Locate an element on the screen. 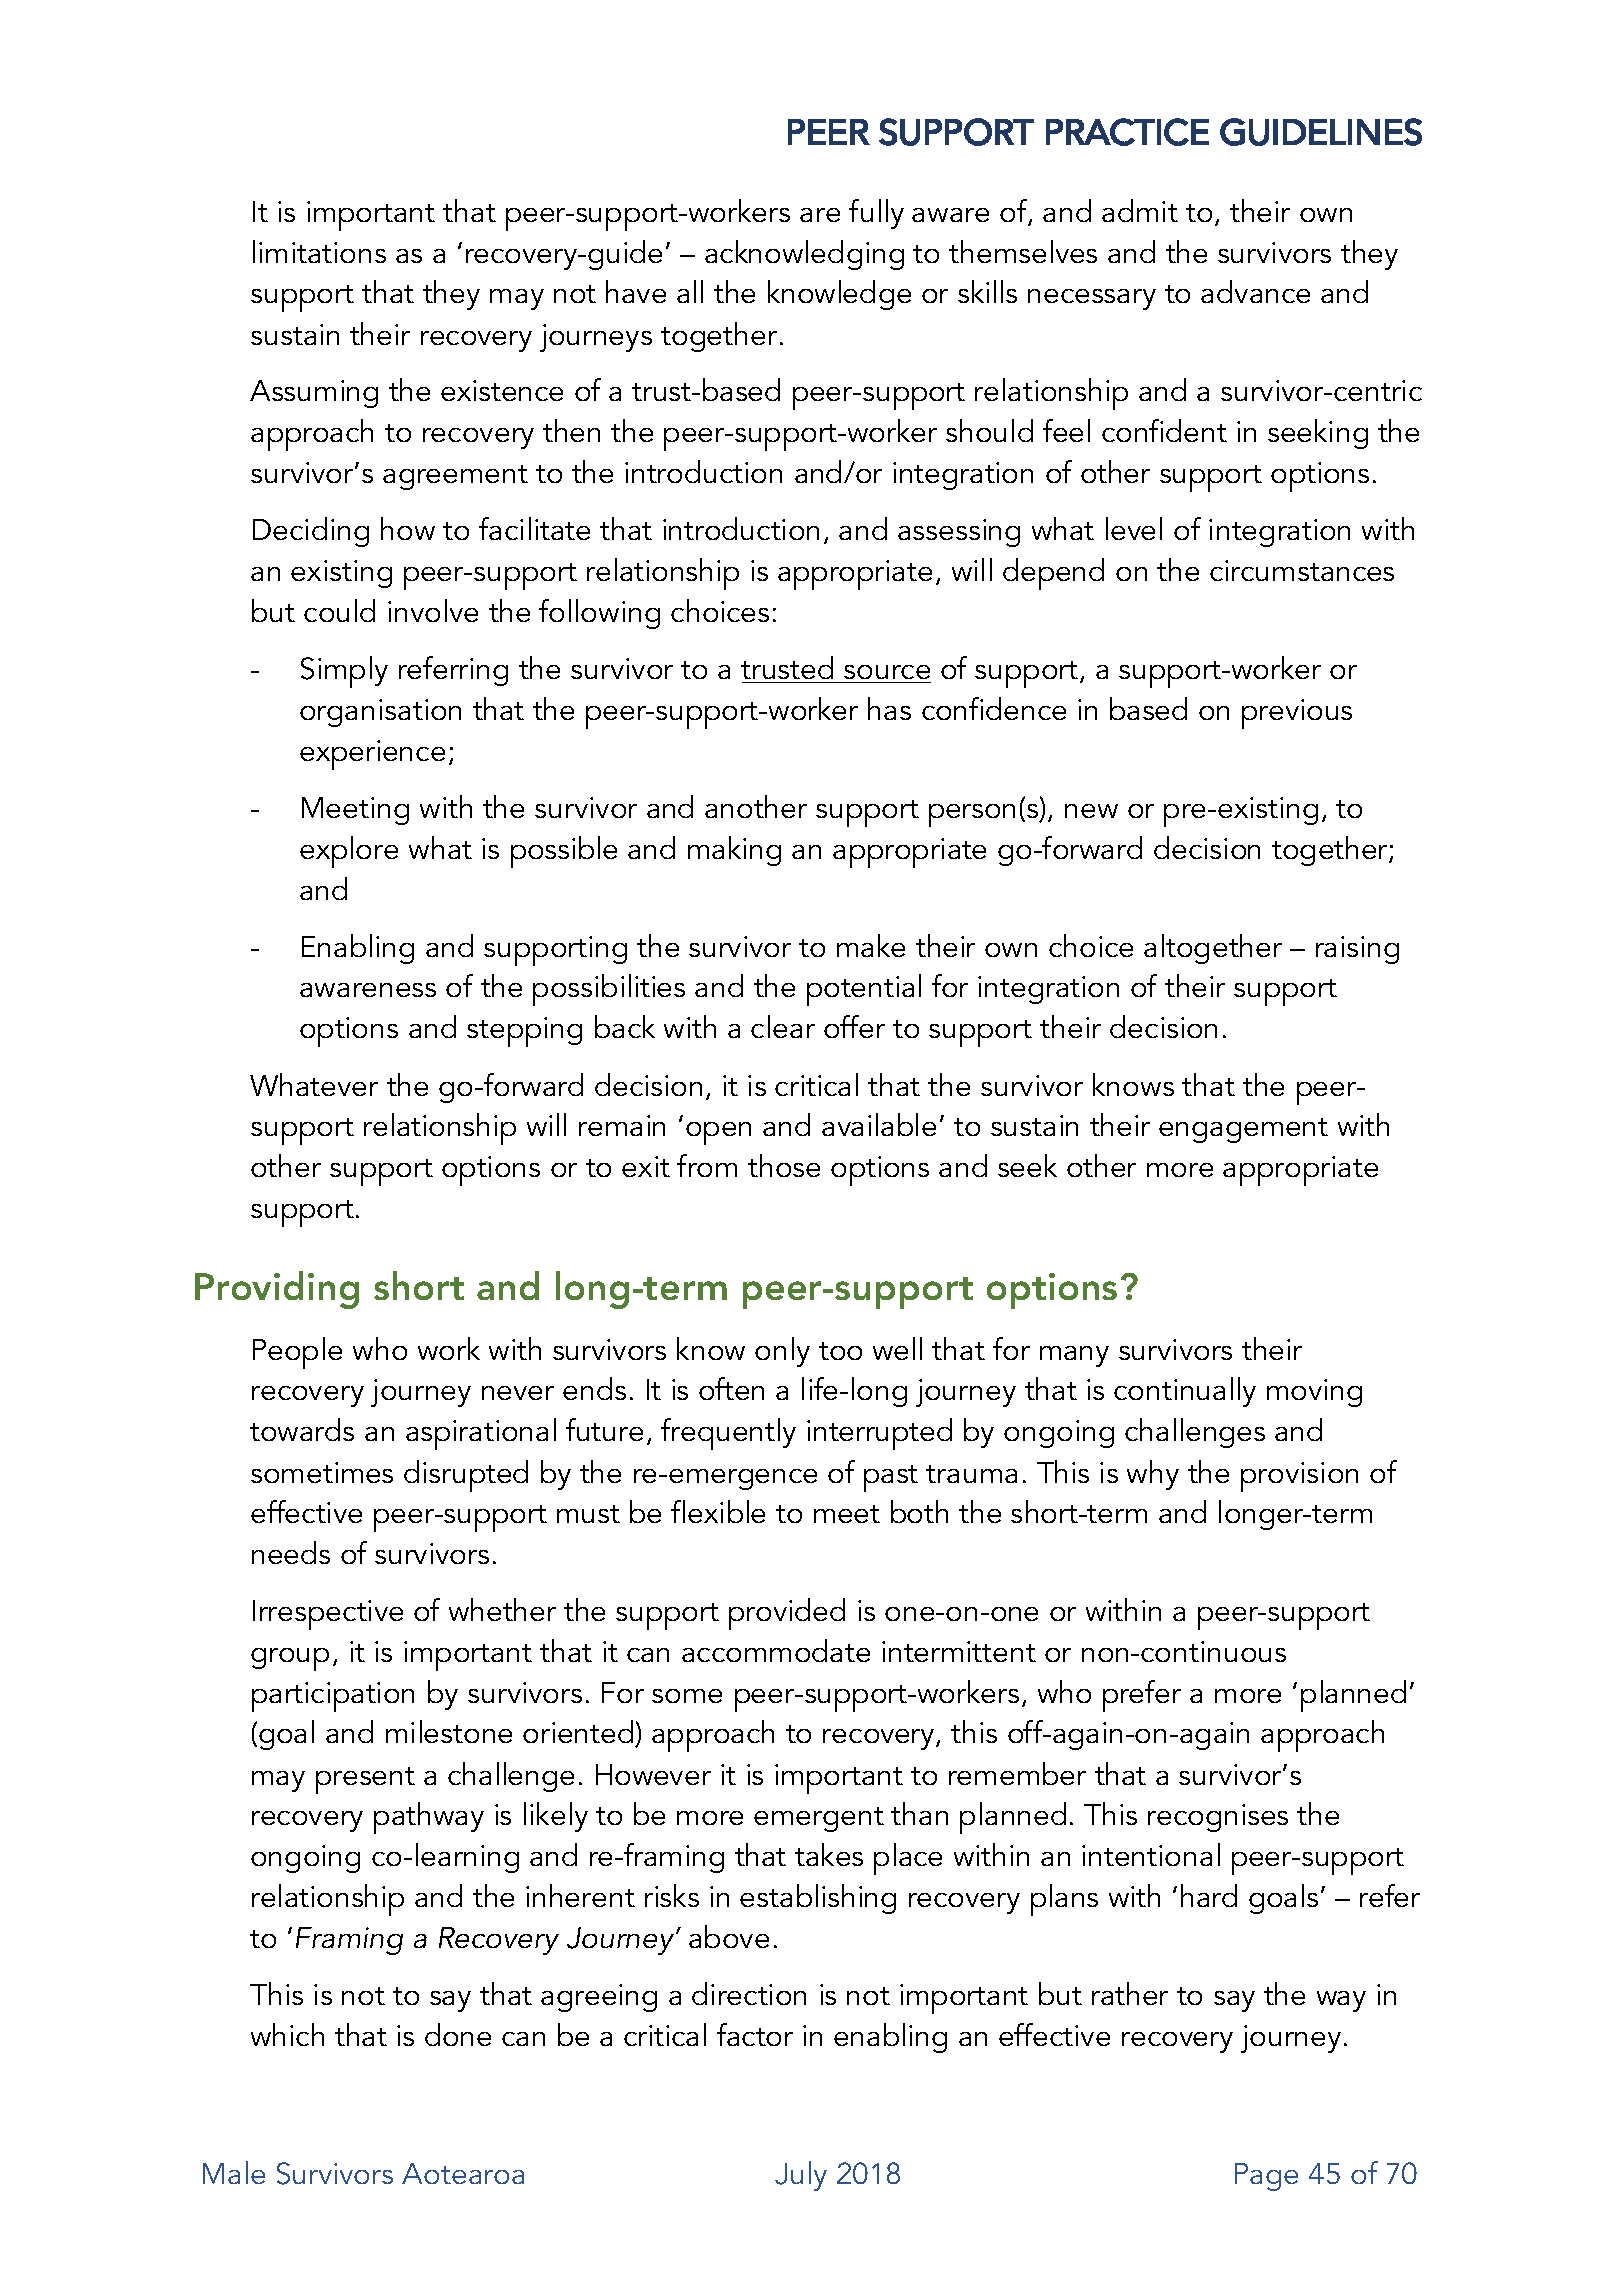  fully is located at coordinates (876, 214).
